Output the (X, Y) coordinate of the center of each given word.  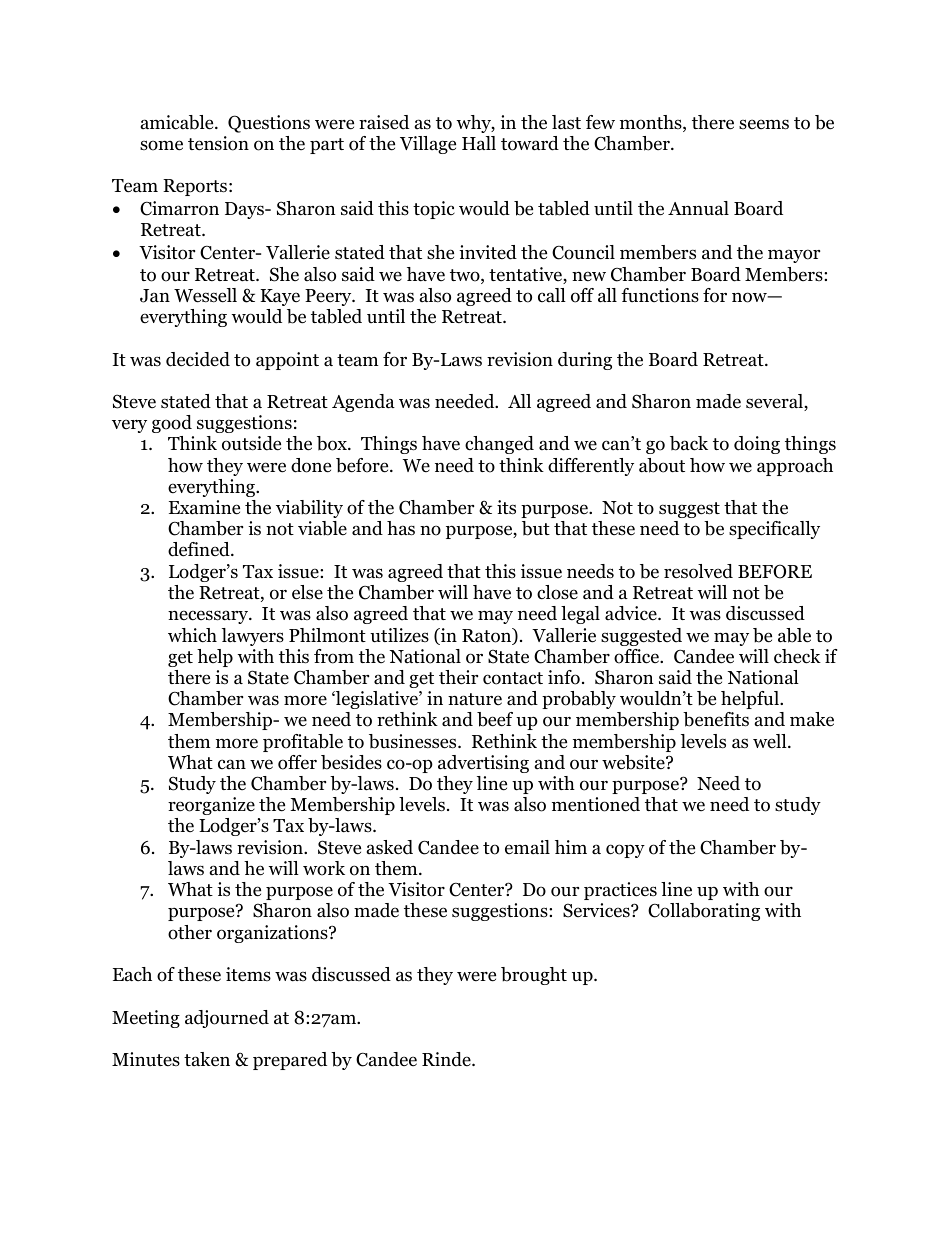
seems (764, 124)
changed (499, 445)
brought (534, 976)
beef (495, 719)
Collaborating (704, 912)
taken (207, 1059)
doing (757, 445)
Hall (479, 143)
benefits (716, 719)
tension (218, 143)
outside (251, 443)
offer (297, 762)
